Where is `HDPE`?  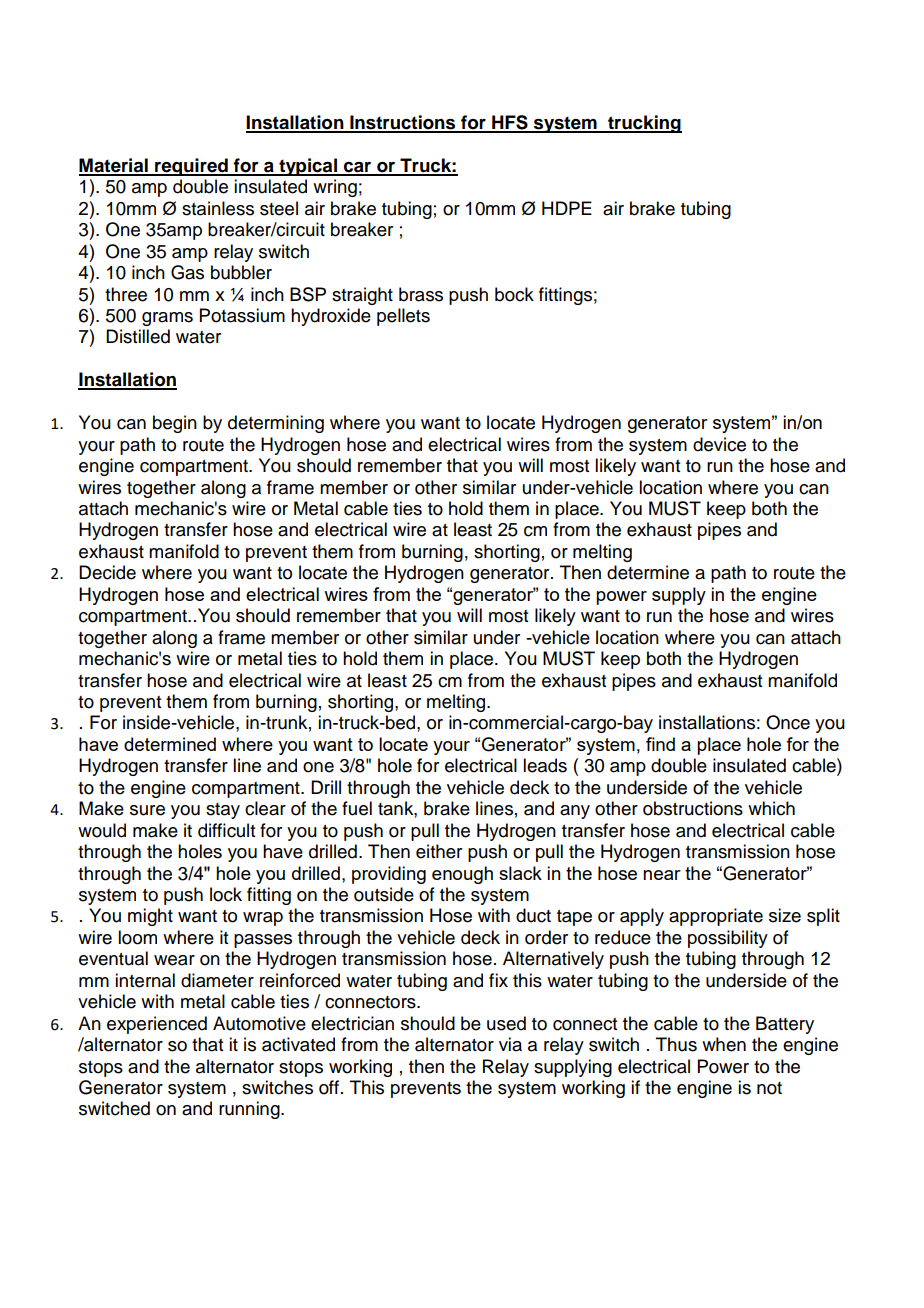
HDPE is located at coordinates (567, 208).
